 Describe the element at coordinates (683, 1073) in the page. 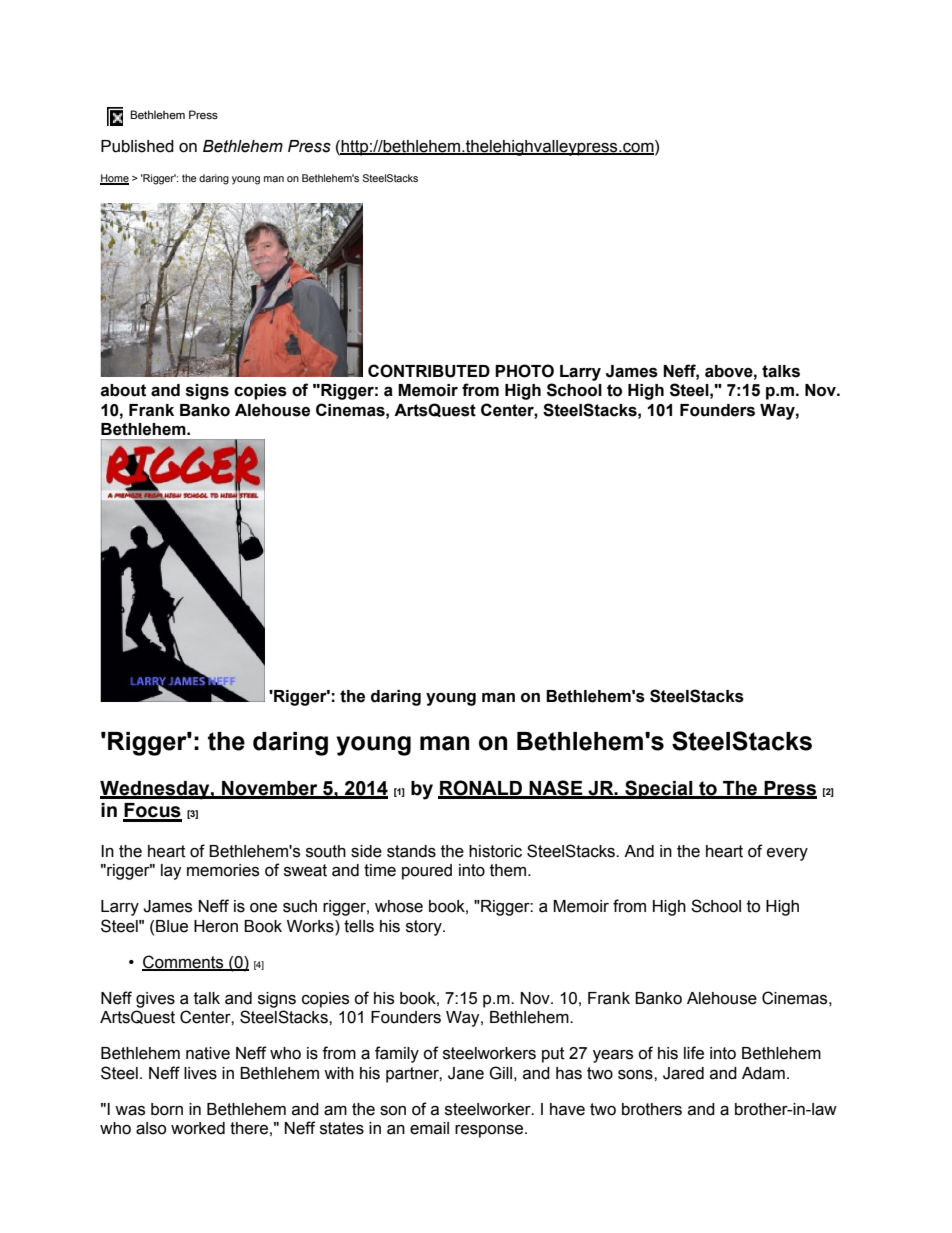

I see `Jared` at that location.
